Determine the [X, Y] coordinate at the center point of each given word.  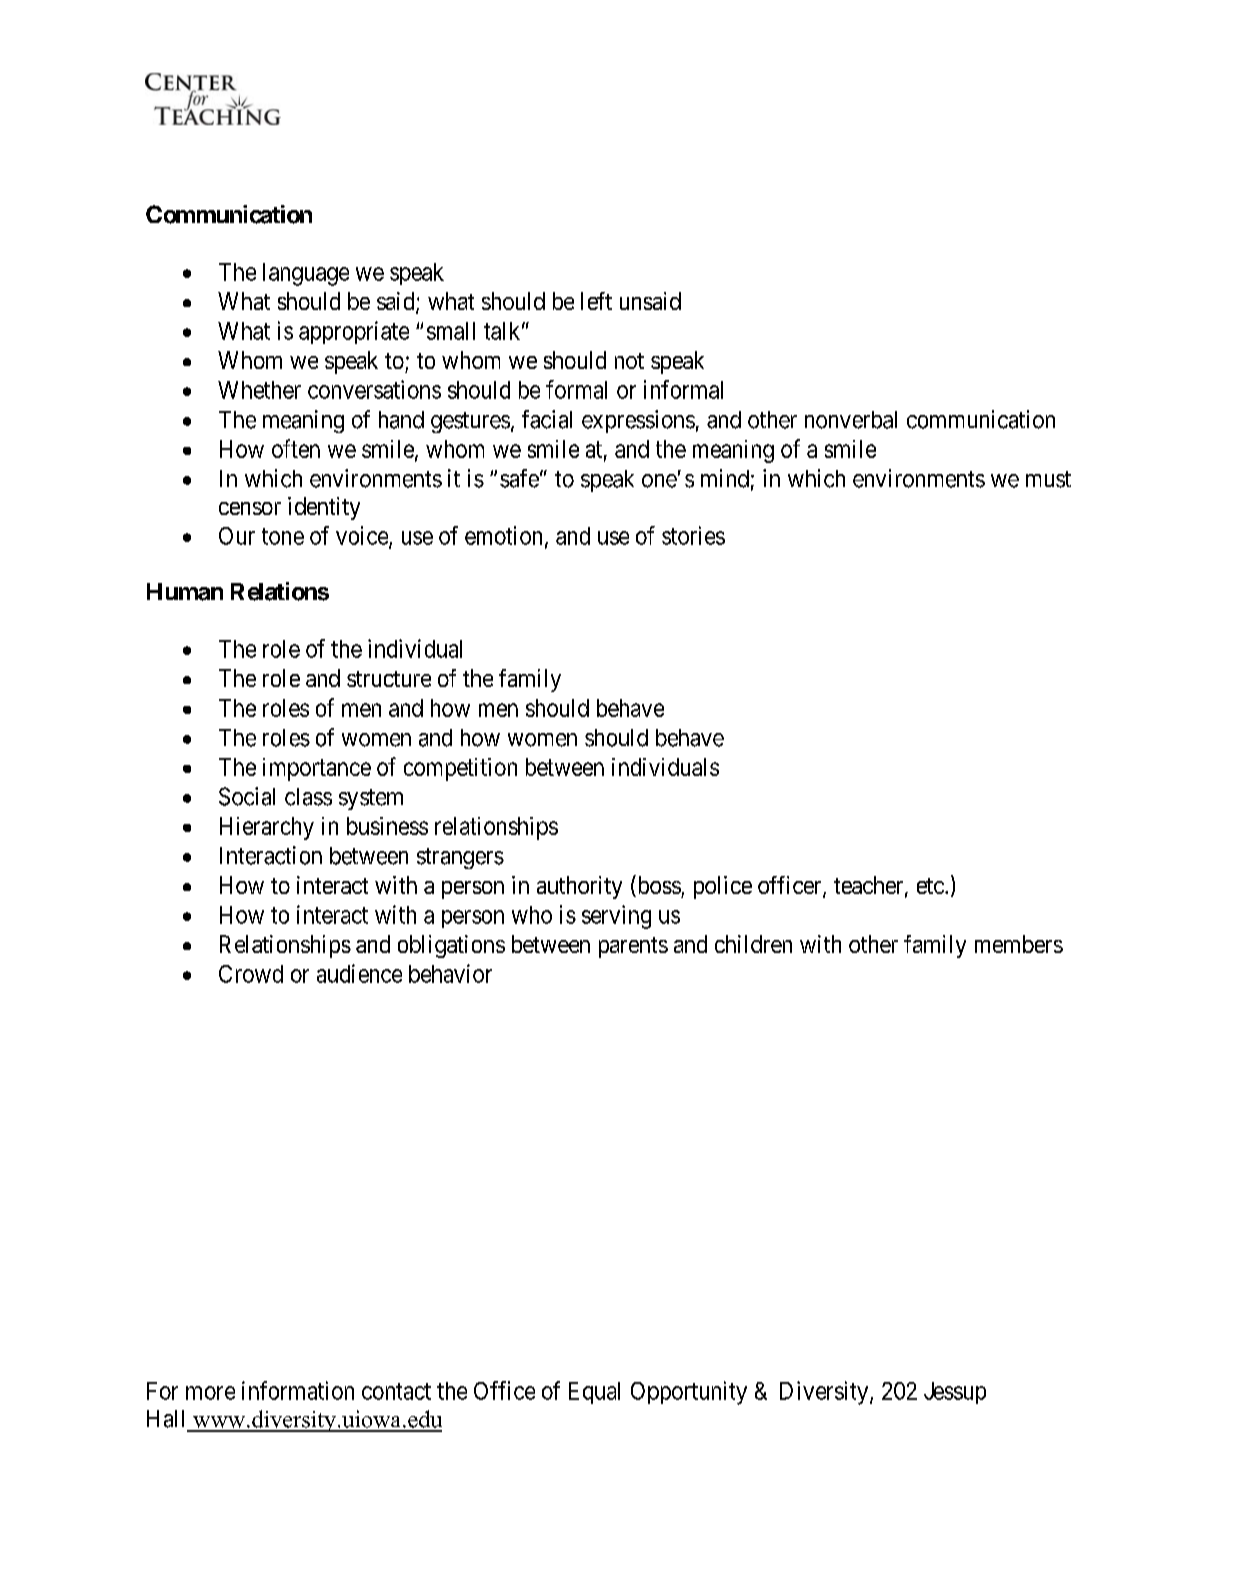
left [596, 301]
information [298, 1390]
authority [579, 887]
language [306, 274]
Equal [594, 1393]
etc [930, 886]
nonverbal [851, 420]
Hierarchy [267, 828]
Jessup [955, 1393]
